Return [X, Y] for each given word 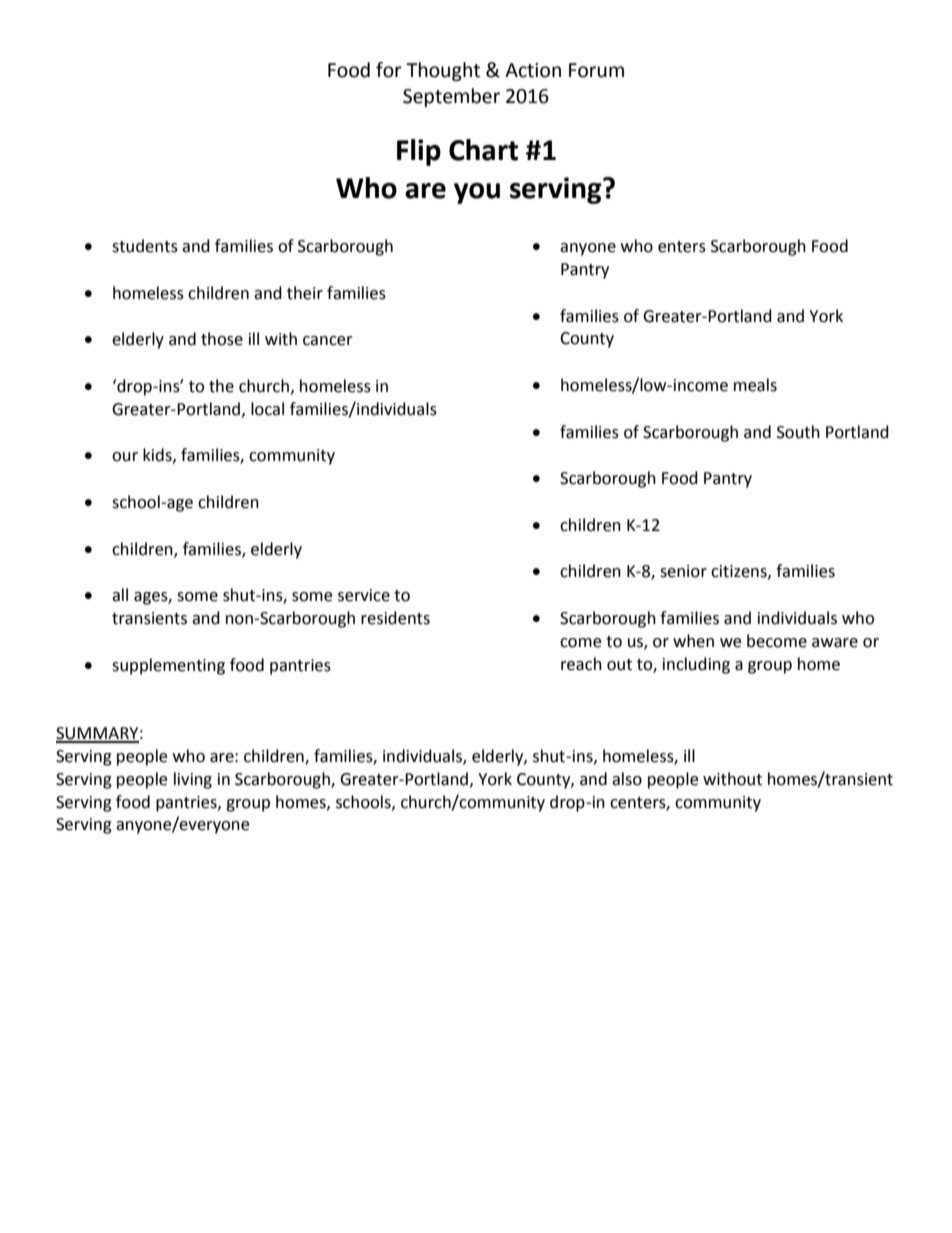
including [696, 665]
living [193, 780]
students [145, 246]
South [798, 432]
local [267, 409]
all [120, 595]
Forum [596, 70]
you [477, 193]
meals [755, 385]
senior [683, 571]
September [451, 97]
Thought [443, 71]
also [627, 779]
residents [395, 618]
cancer [328, 341]
